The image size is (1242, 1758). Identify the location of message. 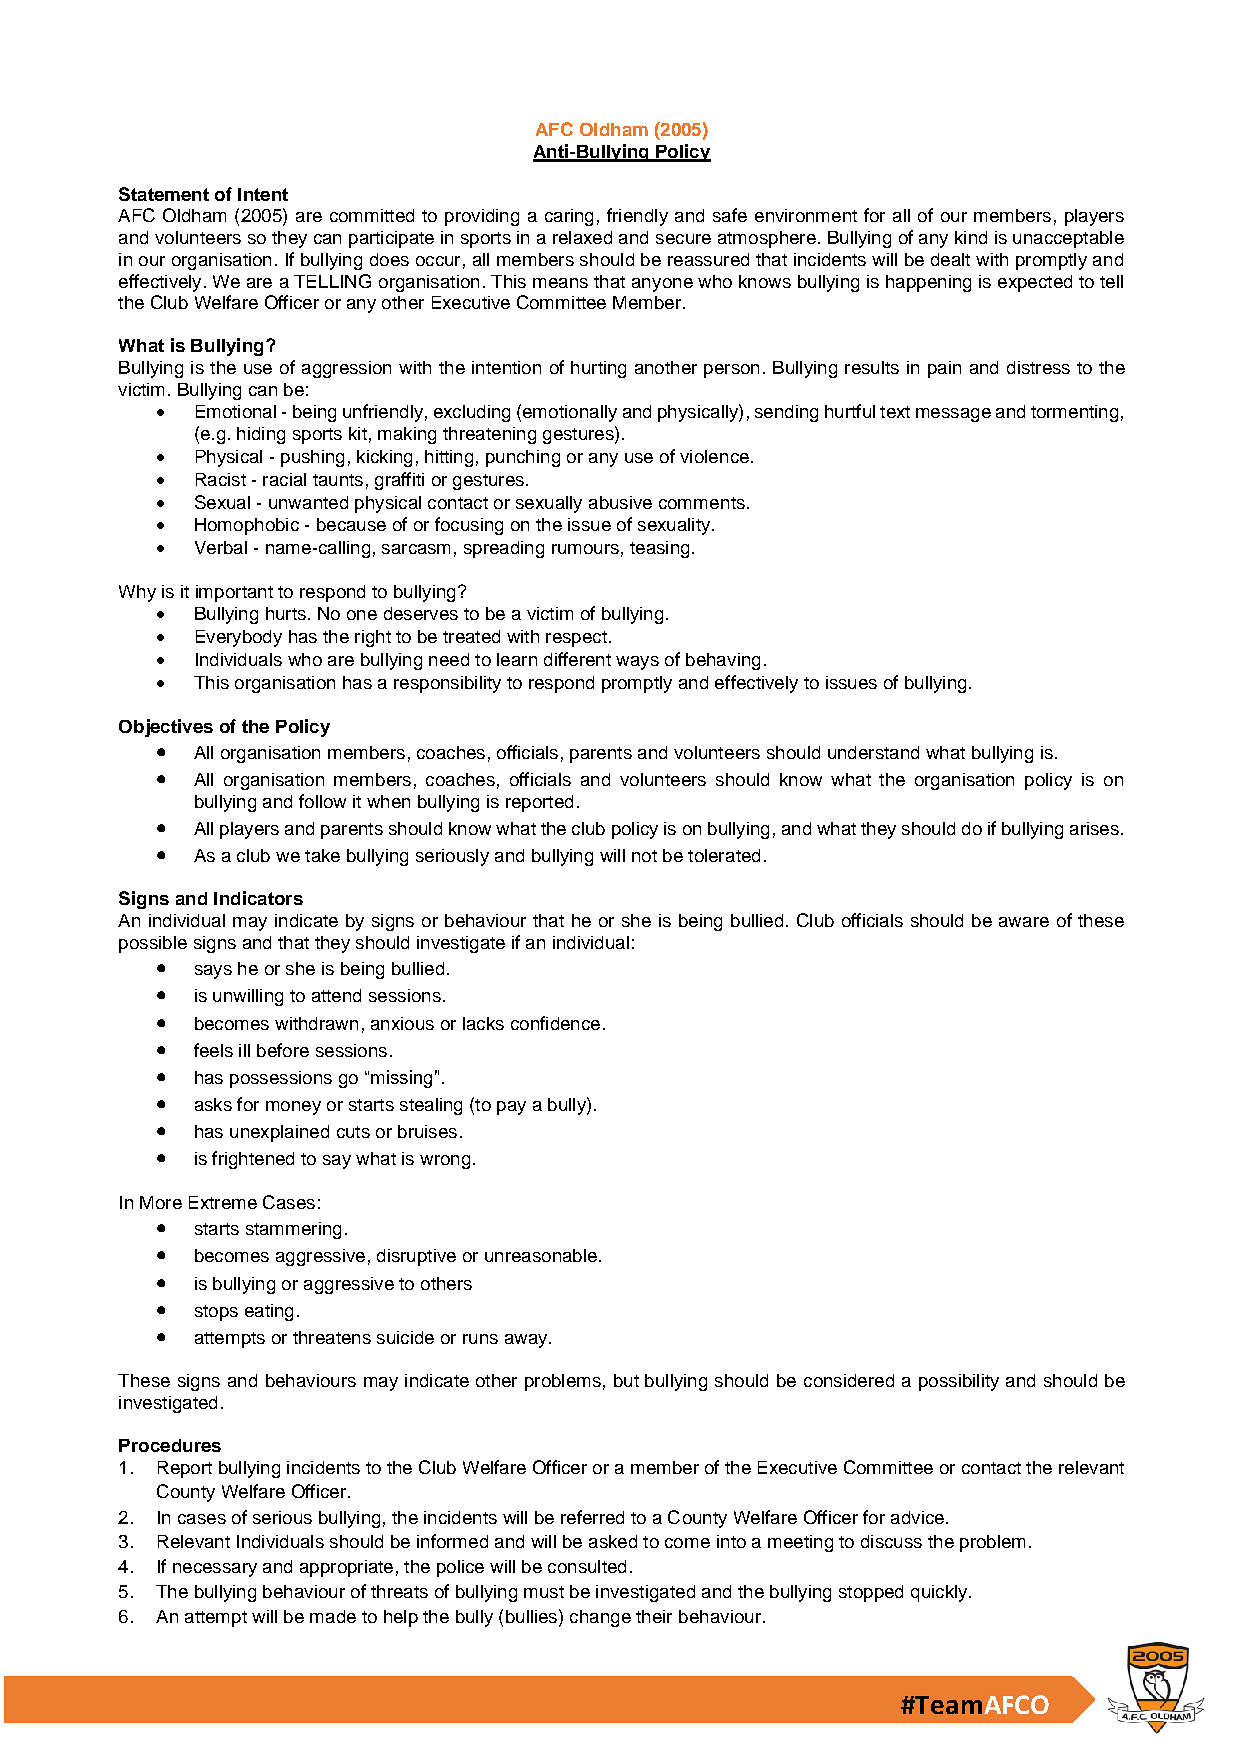
(953, 415).
